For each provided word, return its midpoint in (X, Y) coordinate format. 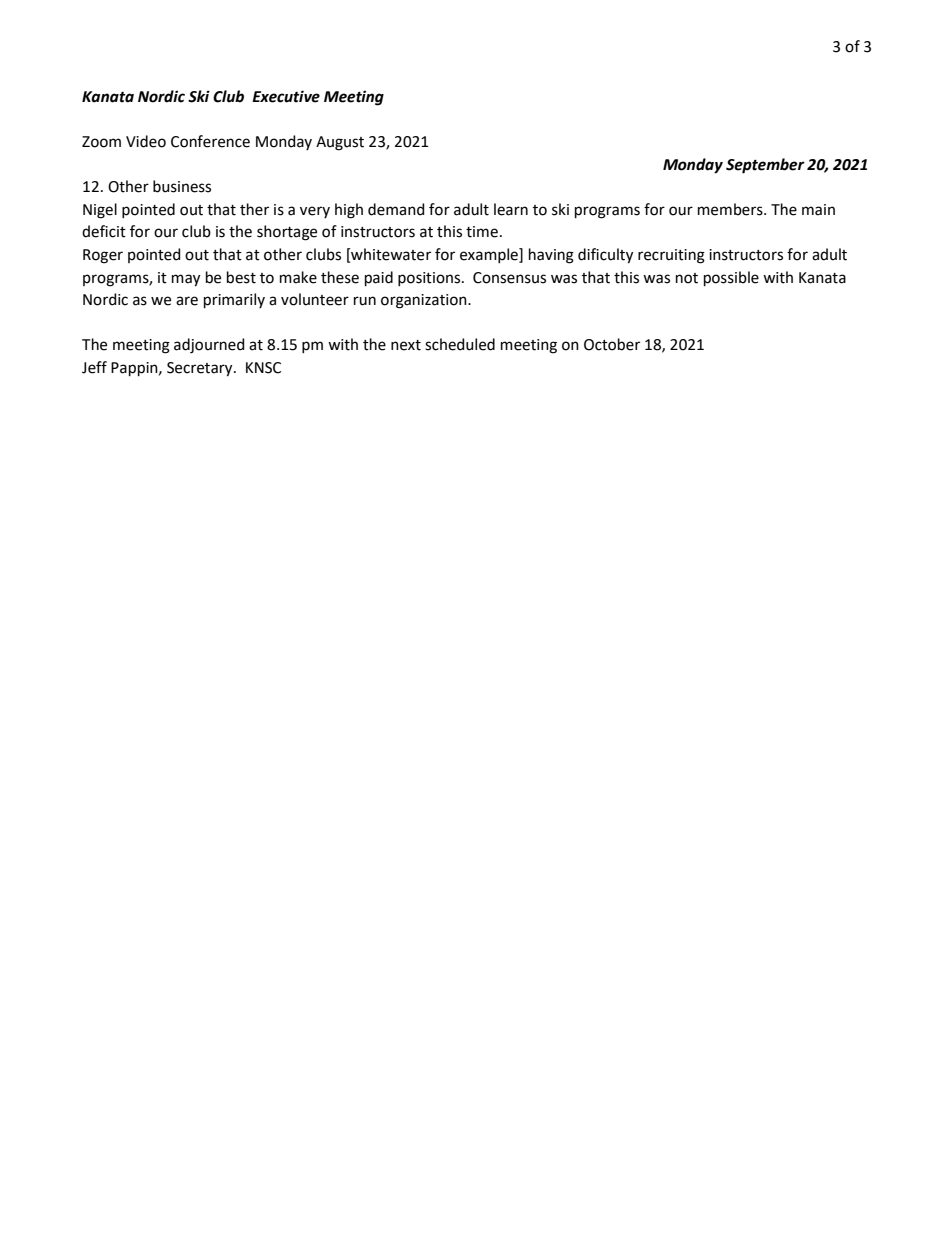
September (765, 166)
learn (511, 209)
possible (731, 278)
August (340, 143)
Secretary (201, 369)
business (182, 186)
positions (430, 279)
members (731, 209)
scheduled (460, 344)
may (186, 280)
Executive (286, 96)
